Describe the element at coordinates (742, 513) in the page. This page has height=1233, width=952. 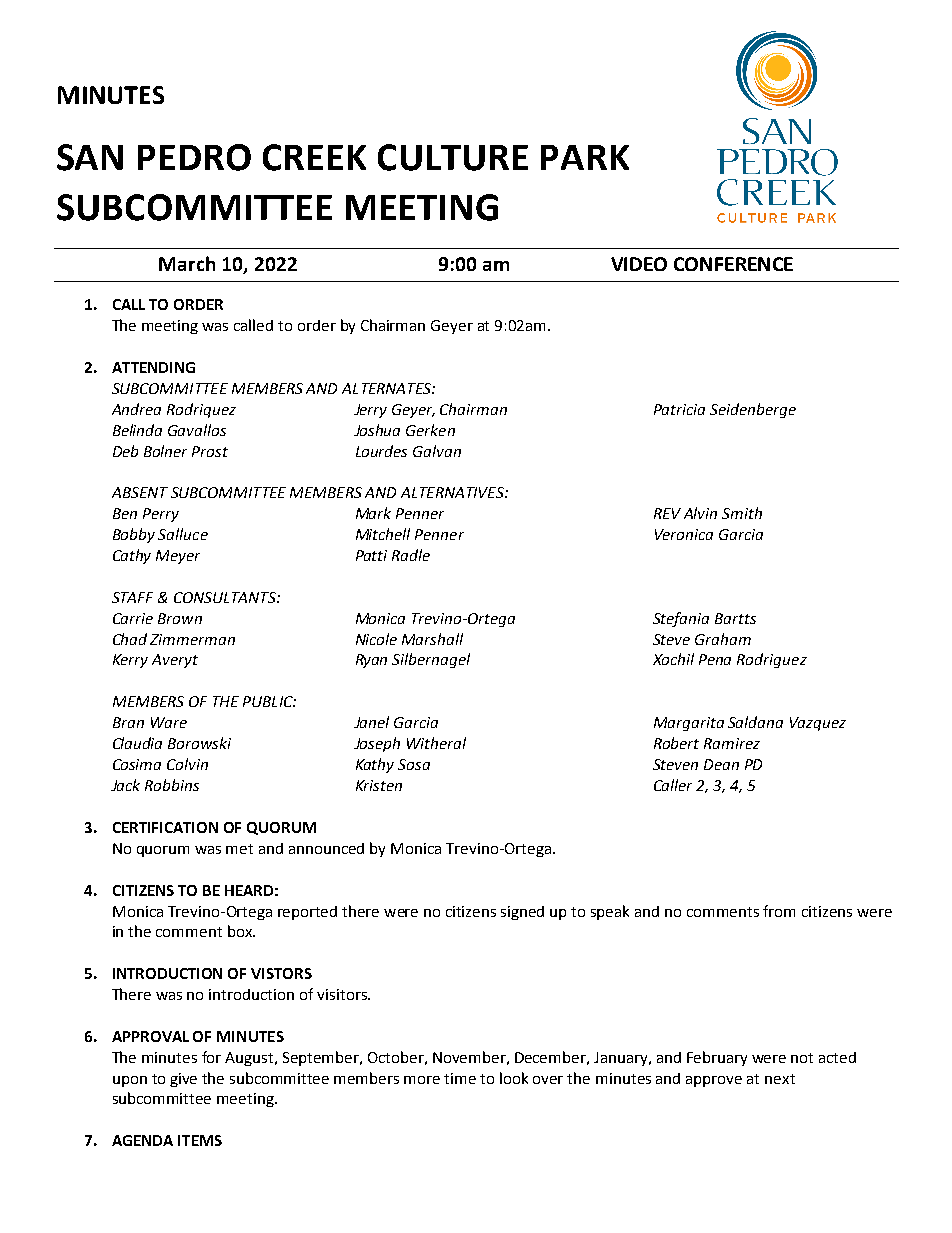
I see `Smith` at that location.
